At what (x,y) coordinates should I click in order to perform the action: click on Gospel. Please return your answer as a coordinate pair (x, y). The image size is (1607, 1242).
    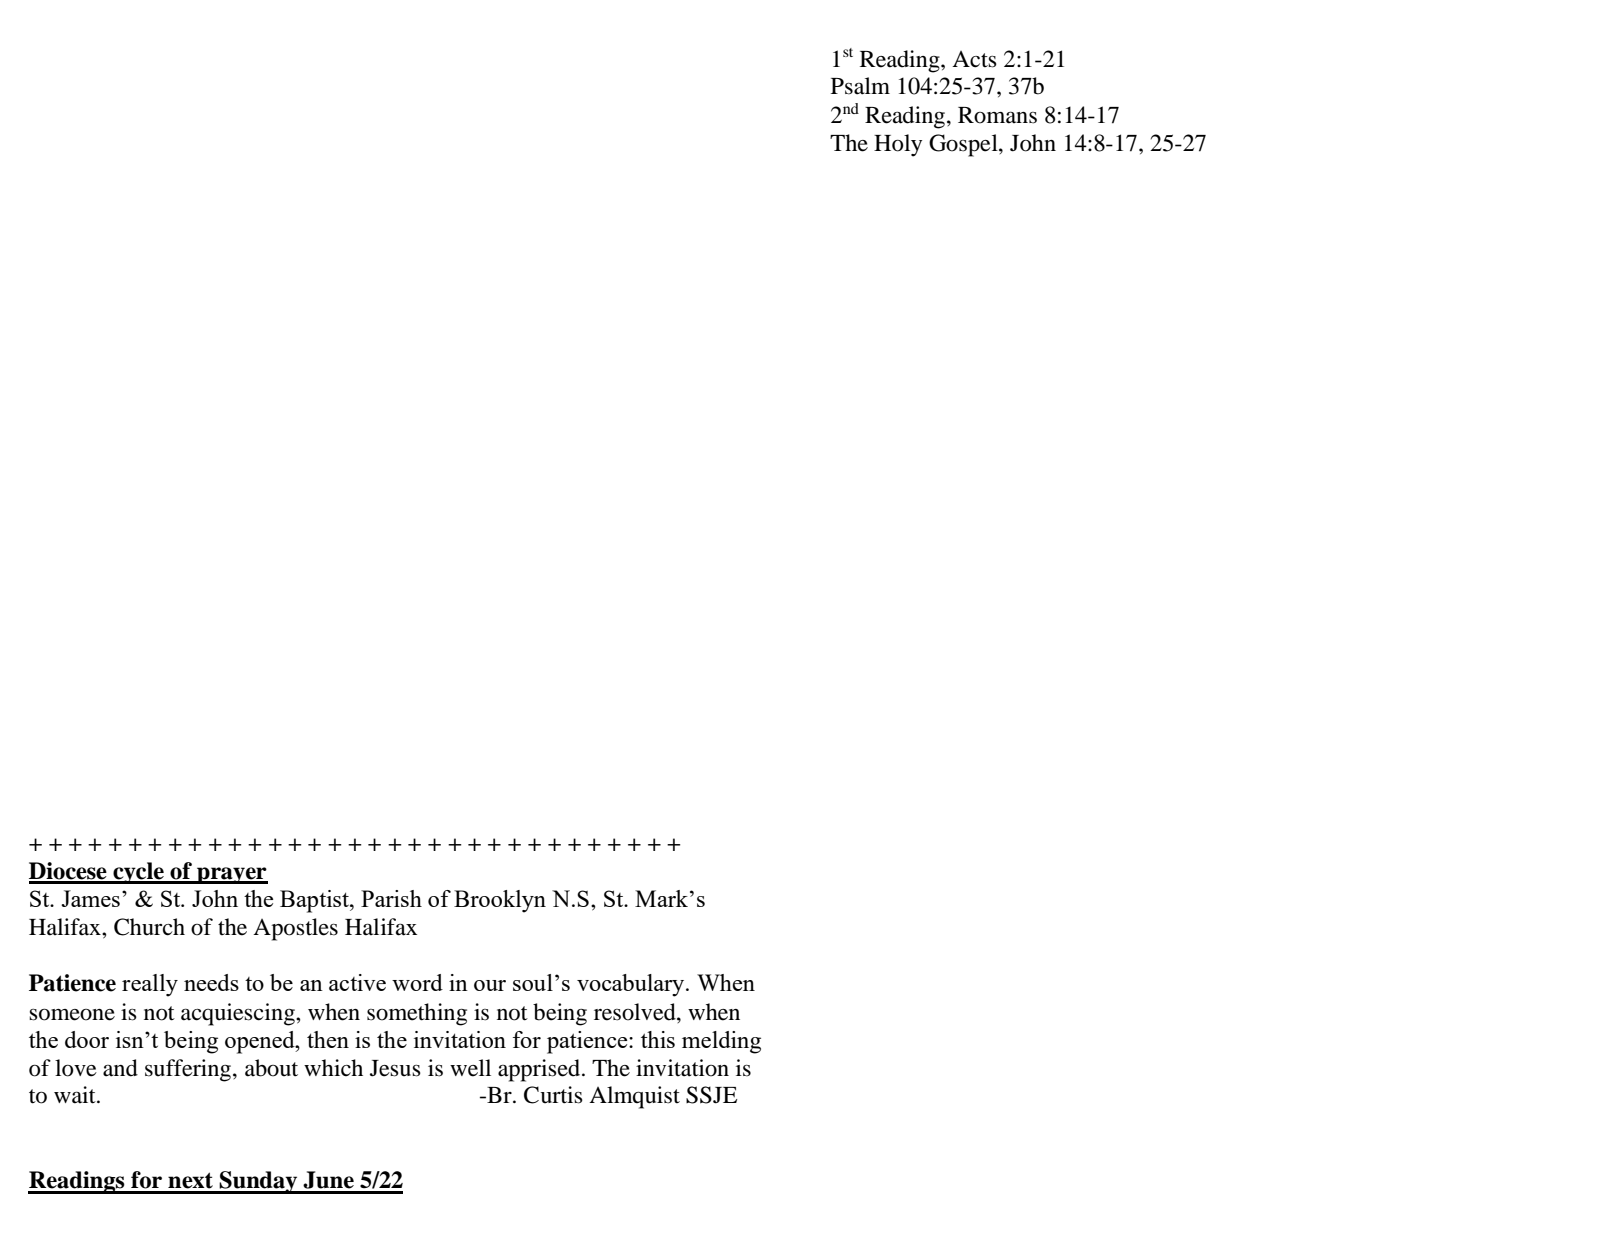
    Looking at the image, I should click on (964, 145).
